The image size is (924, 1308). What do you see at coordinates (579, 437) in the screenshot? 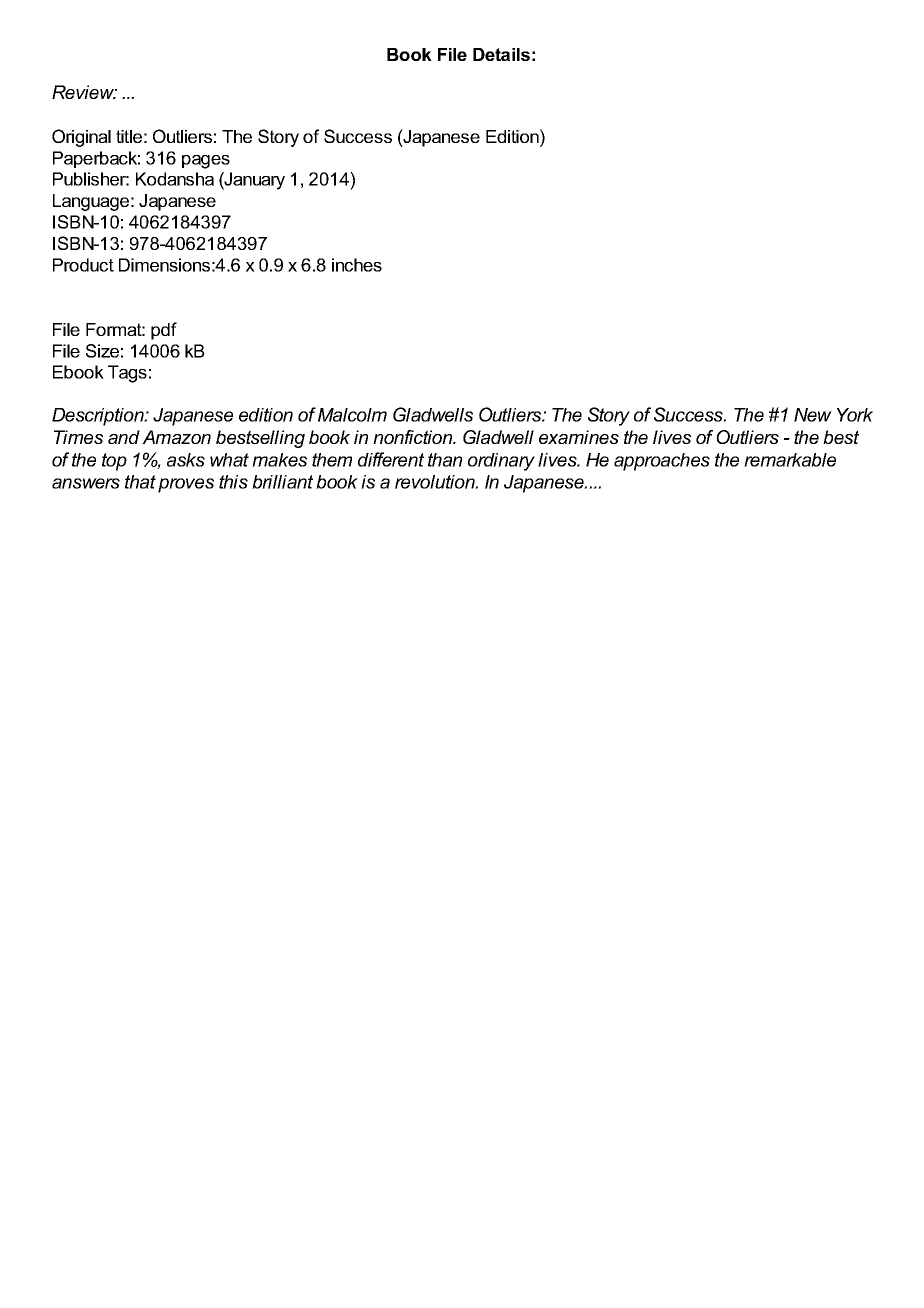
I see `examines` at bounding box center [579, 437].
